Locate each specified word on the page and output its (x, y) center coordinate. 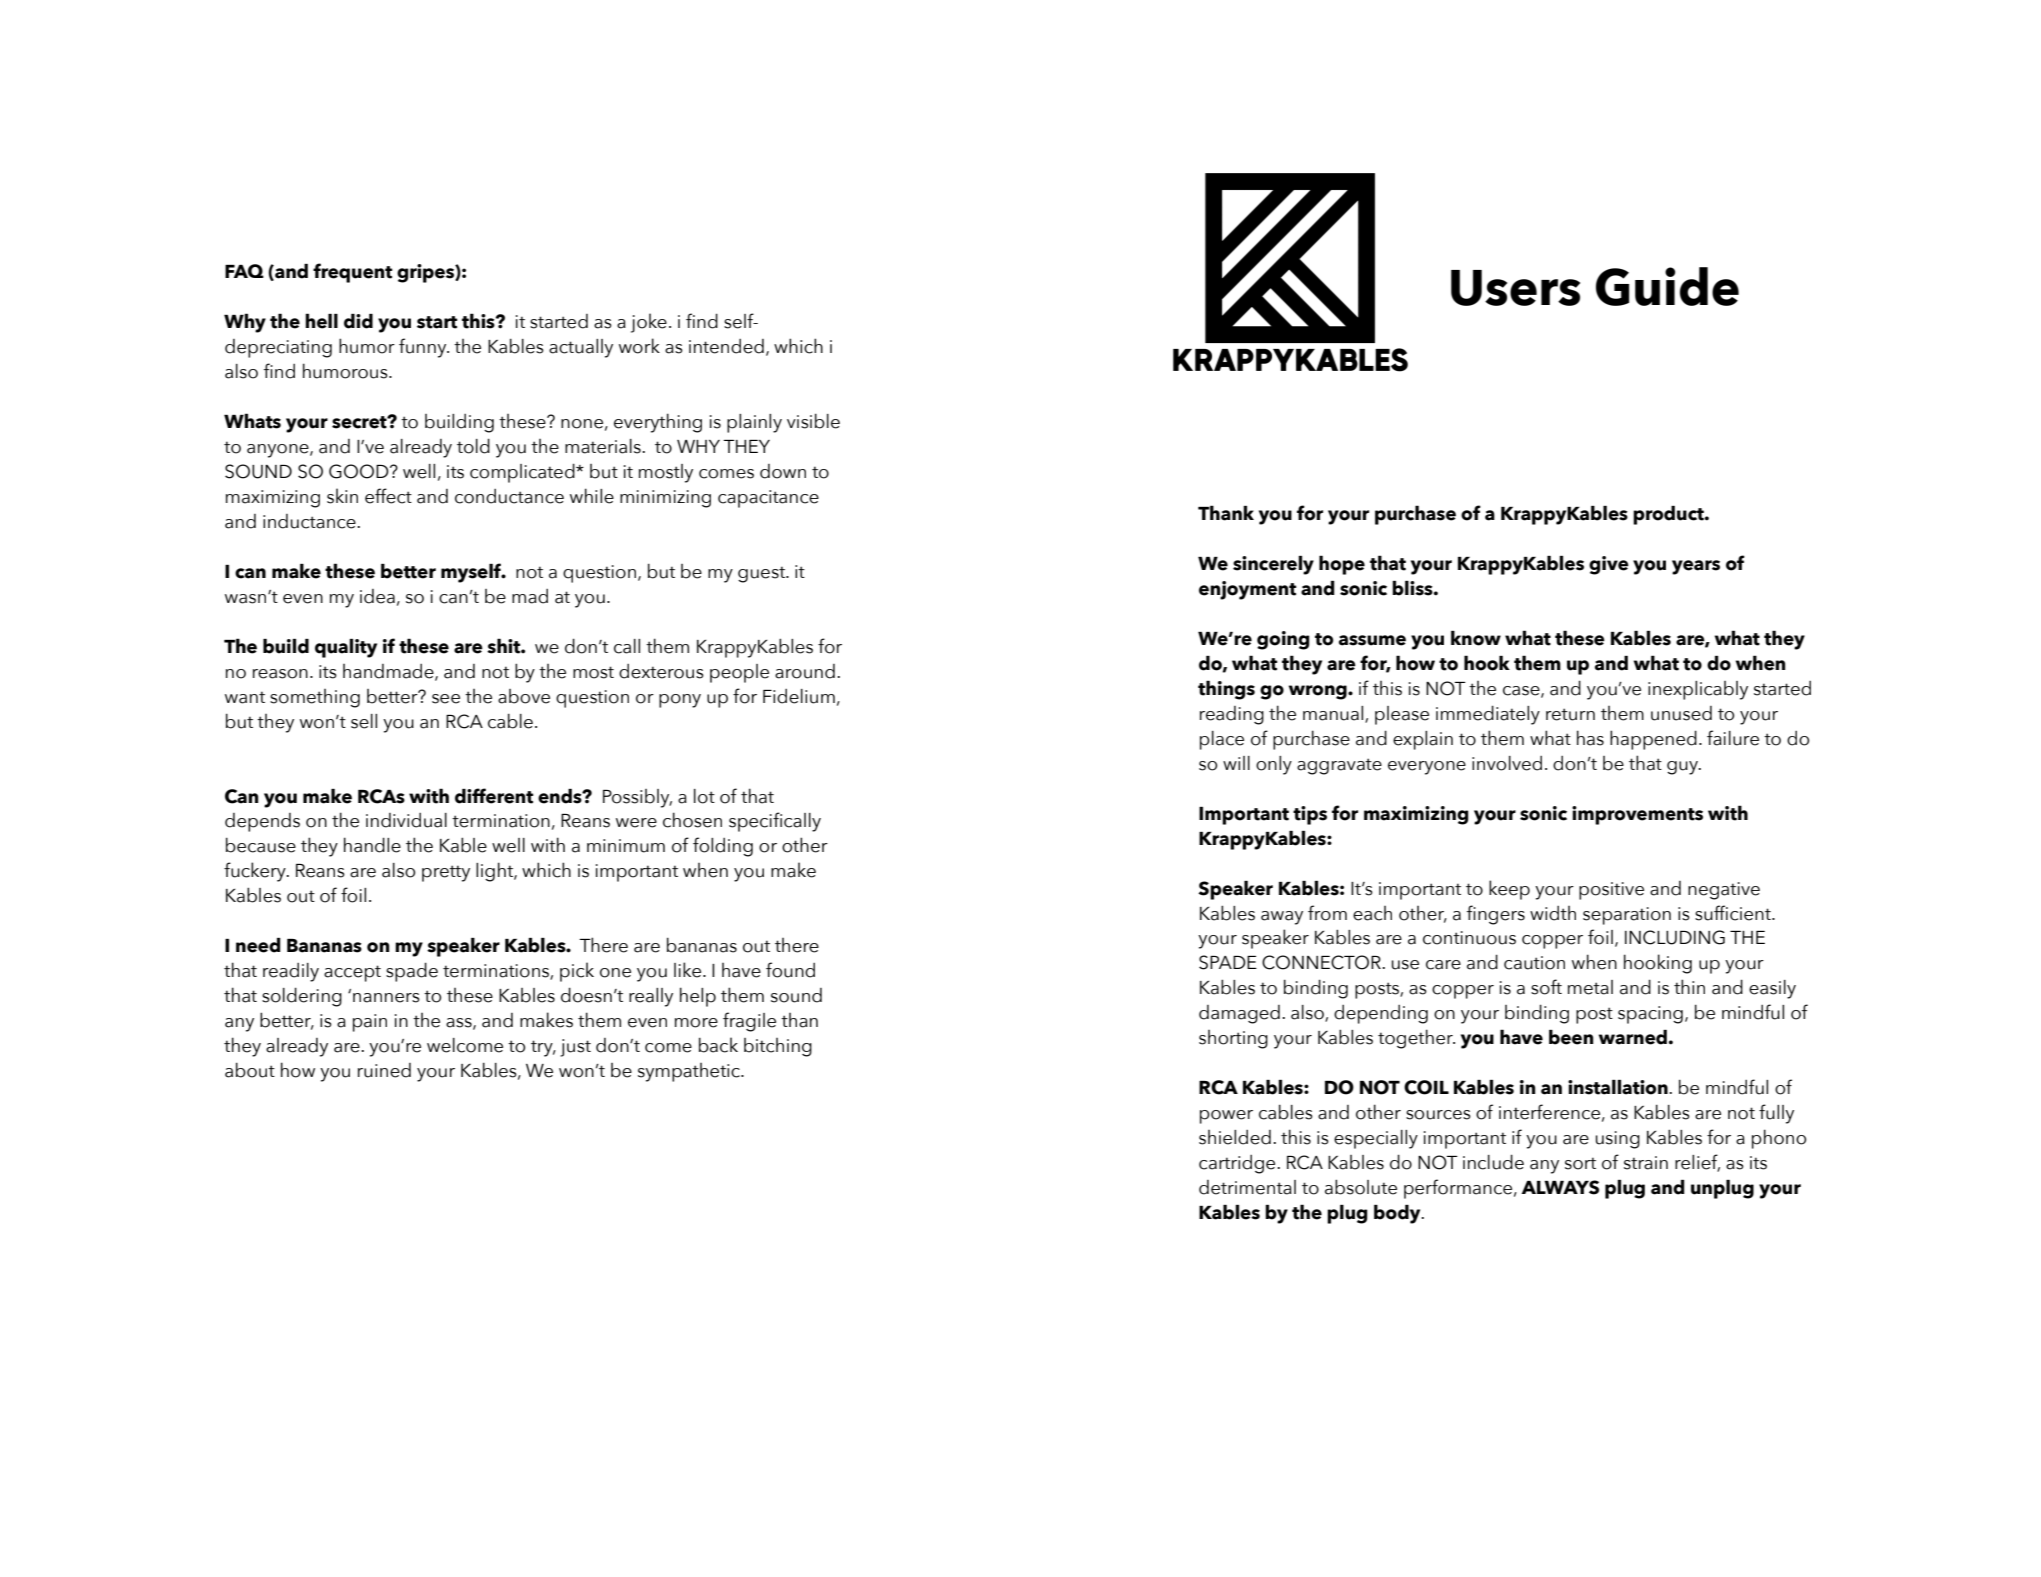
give (1609, 565)
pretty (446, 873)
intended (726, 346)
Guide (1667, 286)
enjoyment (1247, 590)
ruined (384, 1070)
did (358, 321)
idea (377, 596)
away (1282, 918)
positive (1611, 891)
